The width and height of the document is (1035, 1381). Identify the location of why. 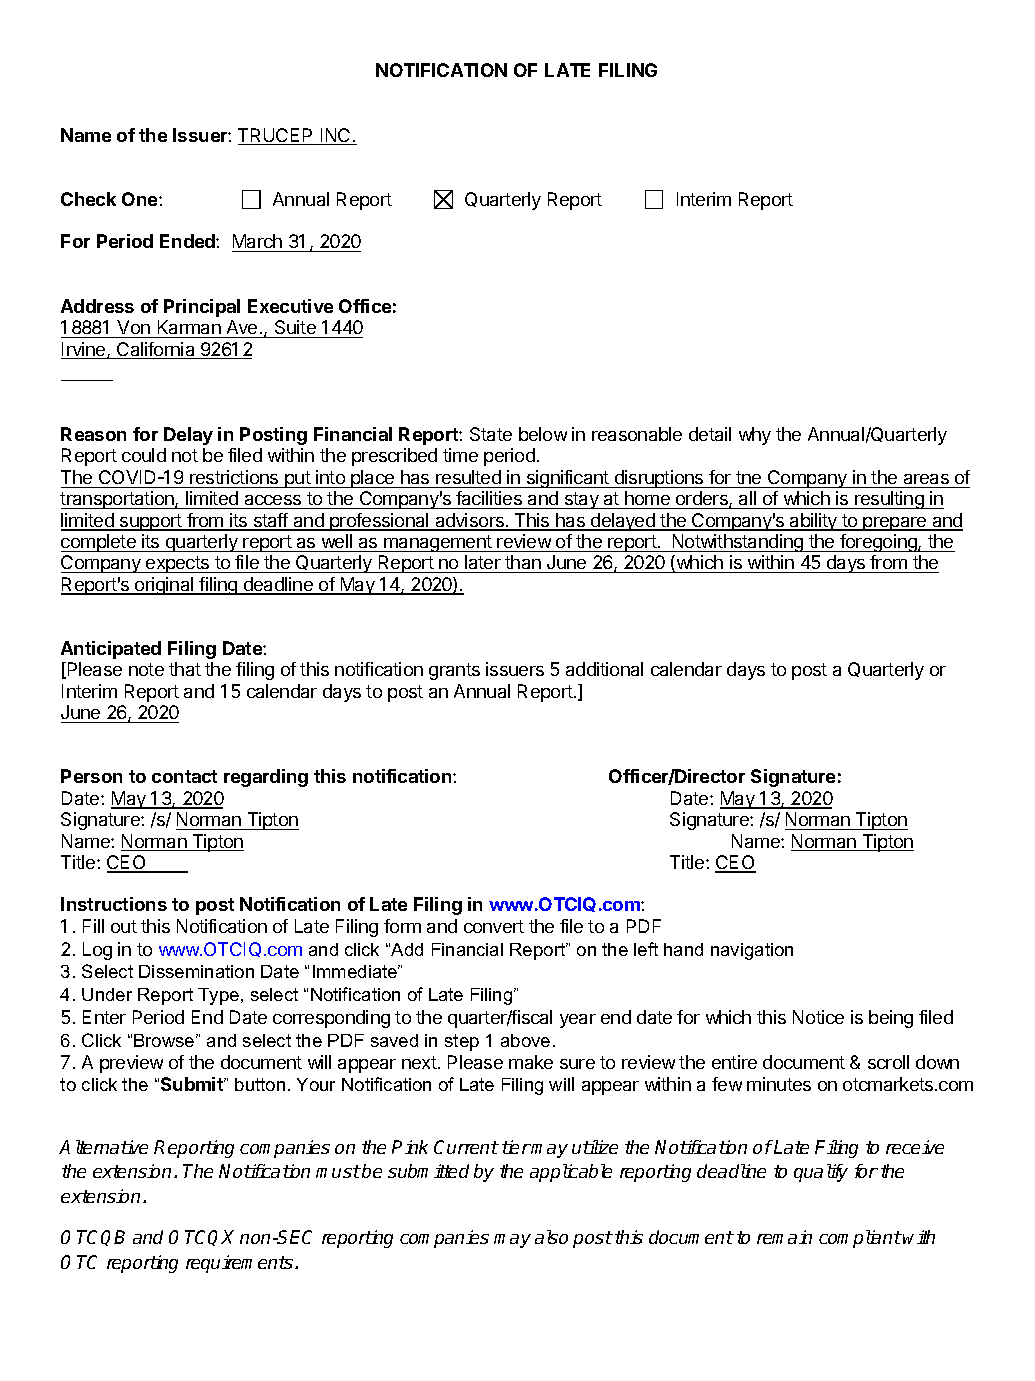
(755, 436).
